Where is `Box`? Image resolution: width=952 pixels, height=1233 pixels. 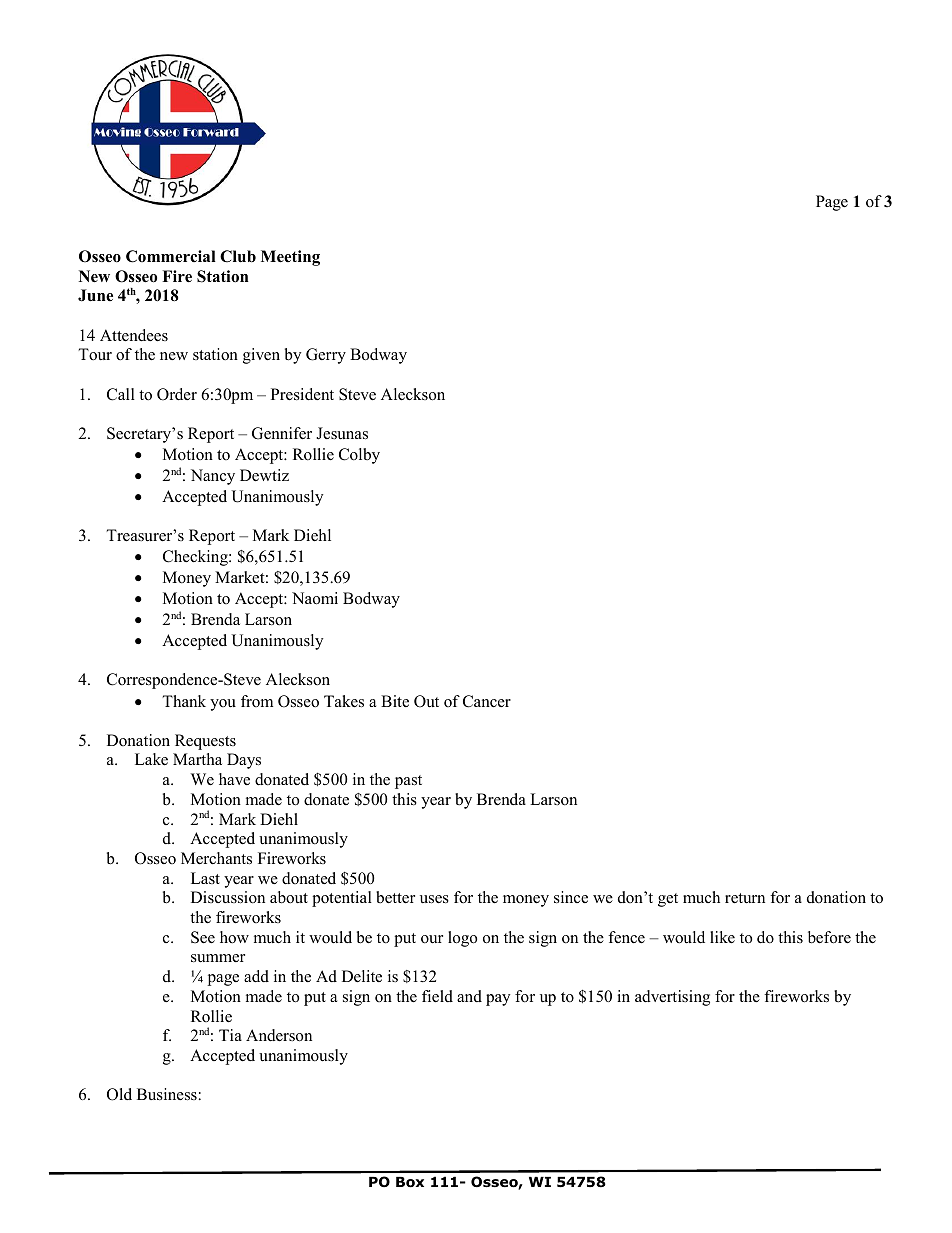
Box is located at coordinates (410, 1182).
